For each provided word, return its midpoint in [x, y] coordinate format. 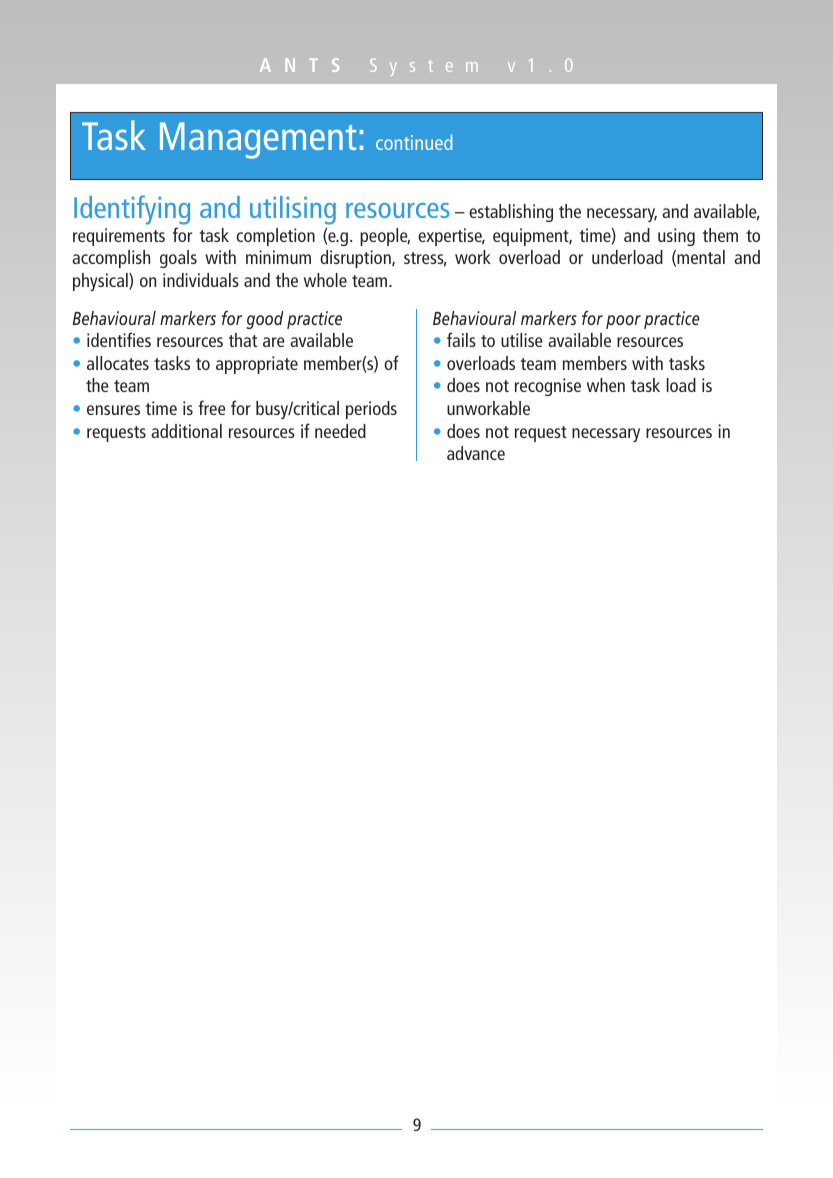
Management [258, 140]
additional [186, 431]
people [385, 237]
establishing [511, 213]
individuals [201, 280]
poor [623, 322]
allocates [118, 363]
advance [476, 453]
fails [461, 339]
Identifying [132, 211]
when [606, 385]
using [676, 237]
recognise [548, 387]
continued [414, 142]
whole [325, 280]
